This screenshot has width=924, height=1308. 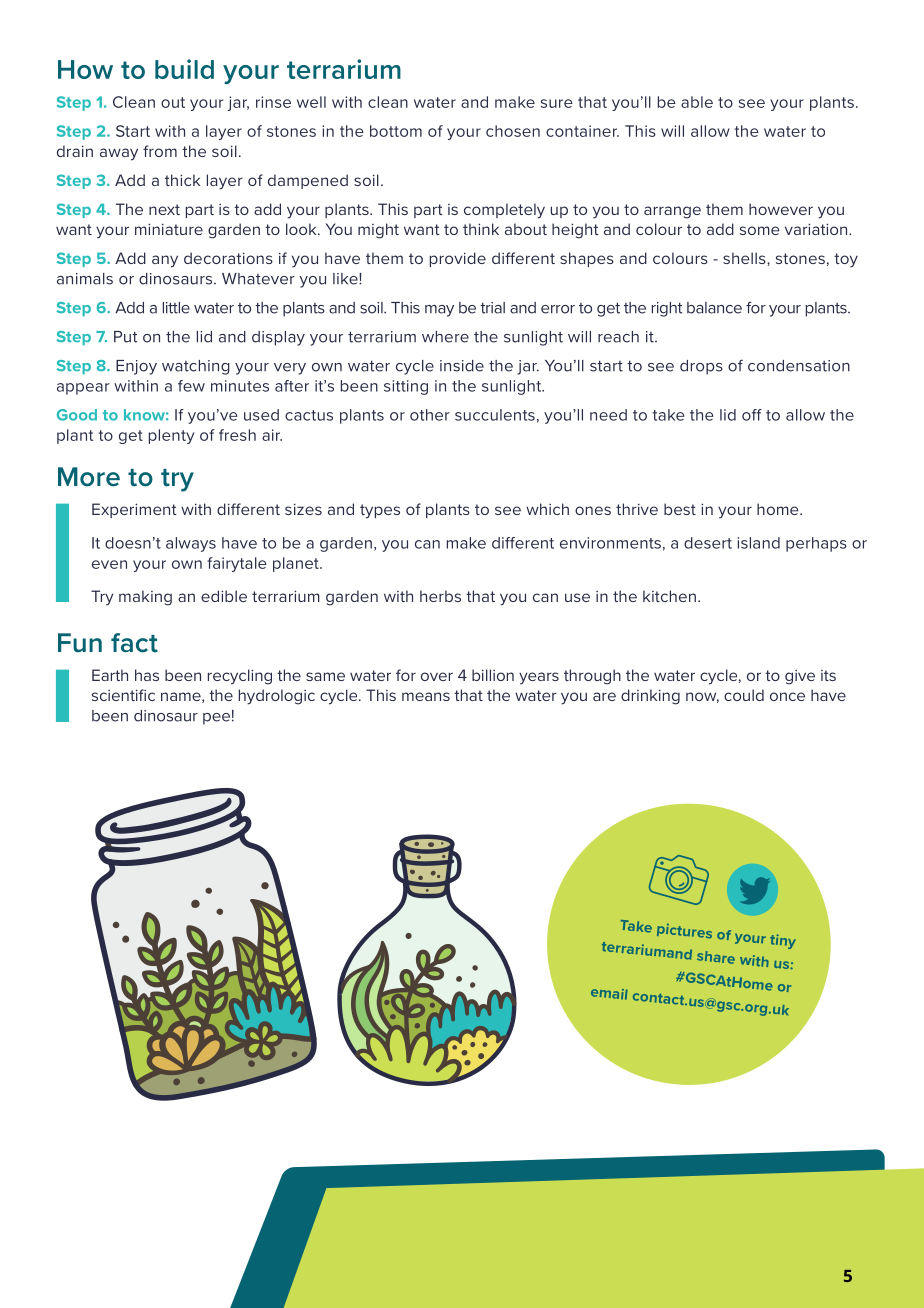 What do you see at coordinates (799, 366) in the screenshot?
I see `condensation` at bounding box center [799, 366].
